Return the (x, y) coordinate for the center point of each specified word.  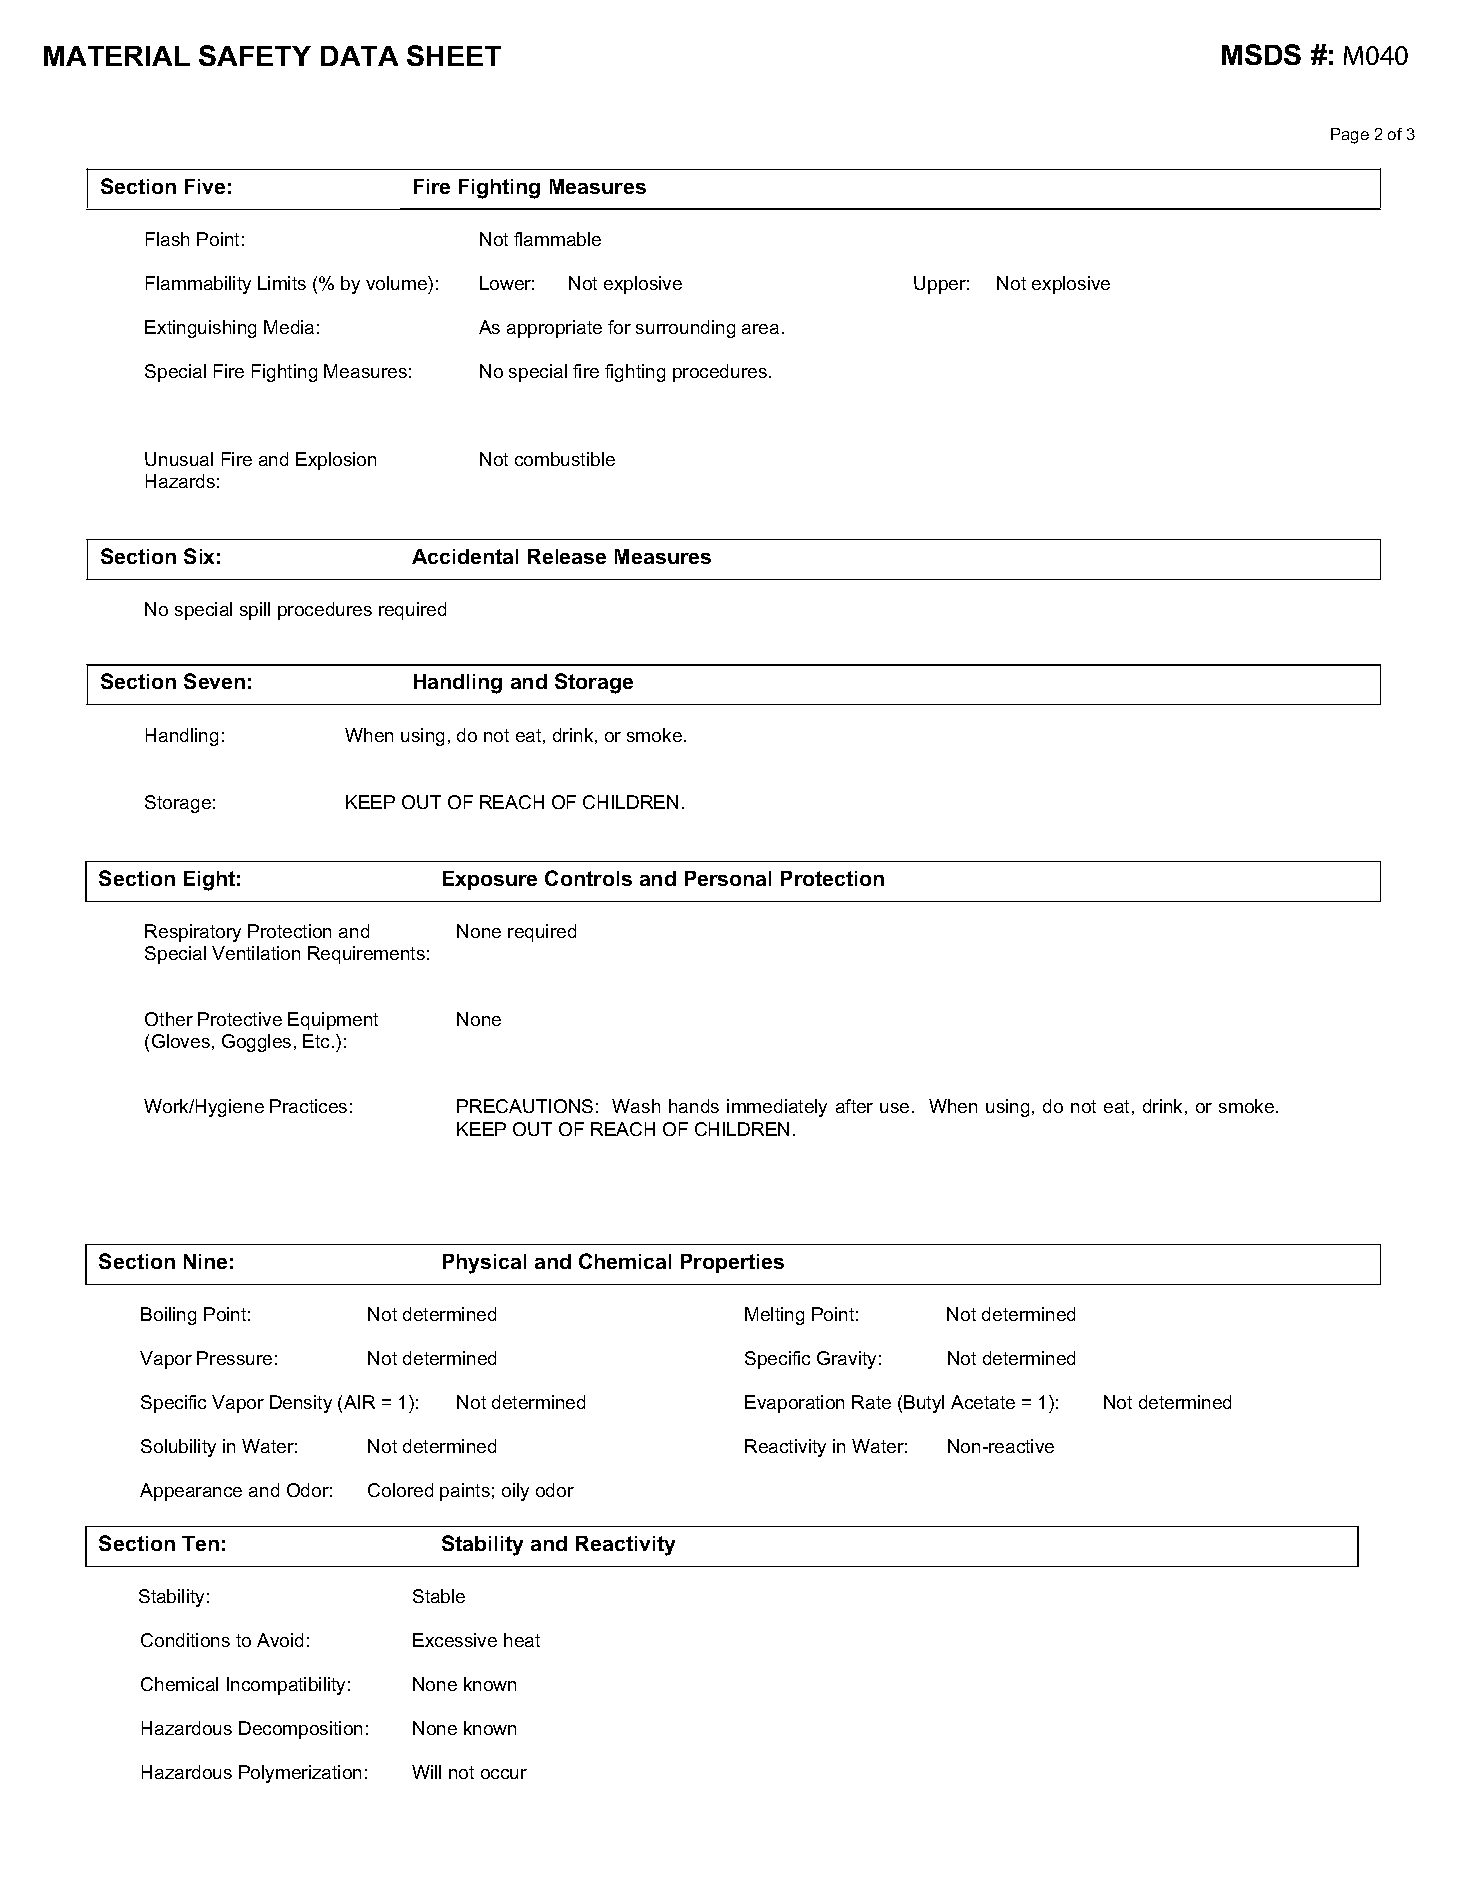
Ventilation (256, 953)
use (894, 1108)
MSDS (1261, 54)
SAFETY (255, 55)
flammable (557, 239)
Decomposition (300, 1730)
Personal (728, 878)
